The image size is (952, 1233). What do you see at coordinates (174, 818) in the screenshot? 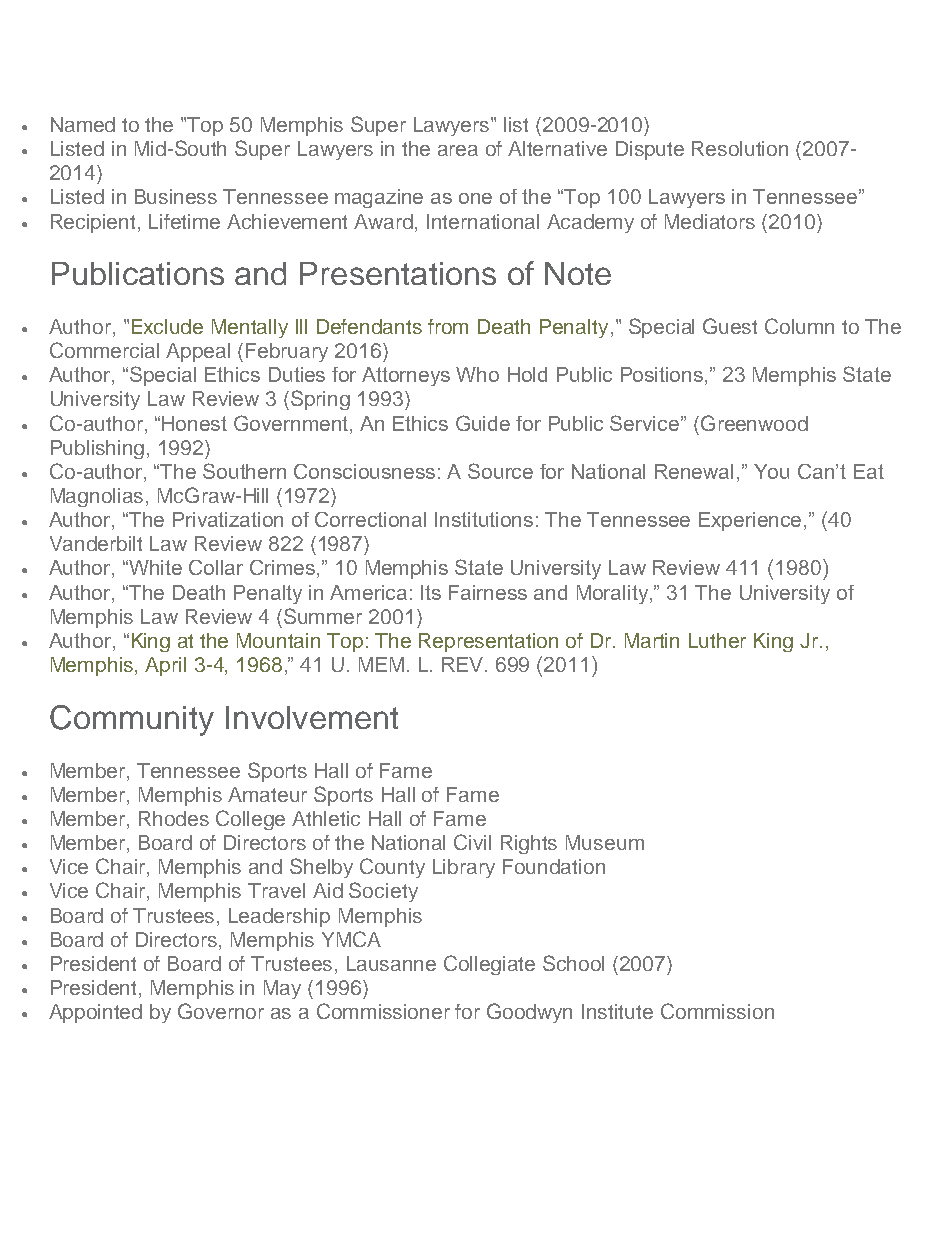
I see `Rhodes` at bounding box center [174, 818].
